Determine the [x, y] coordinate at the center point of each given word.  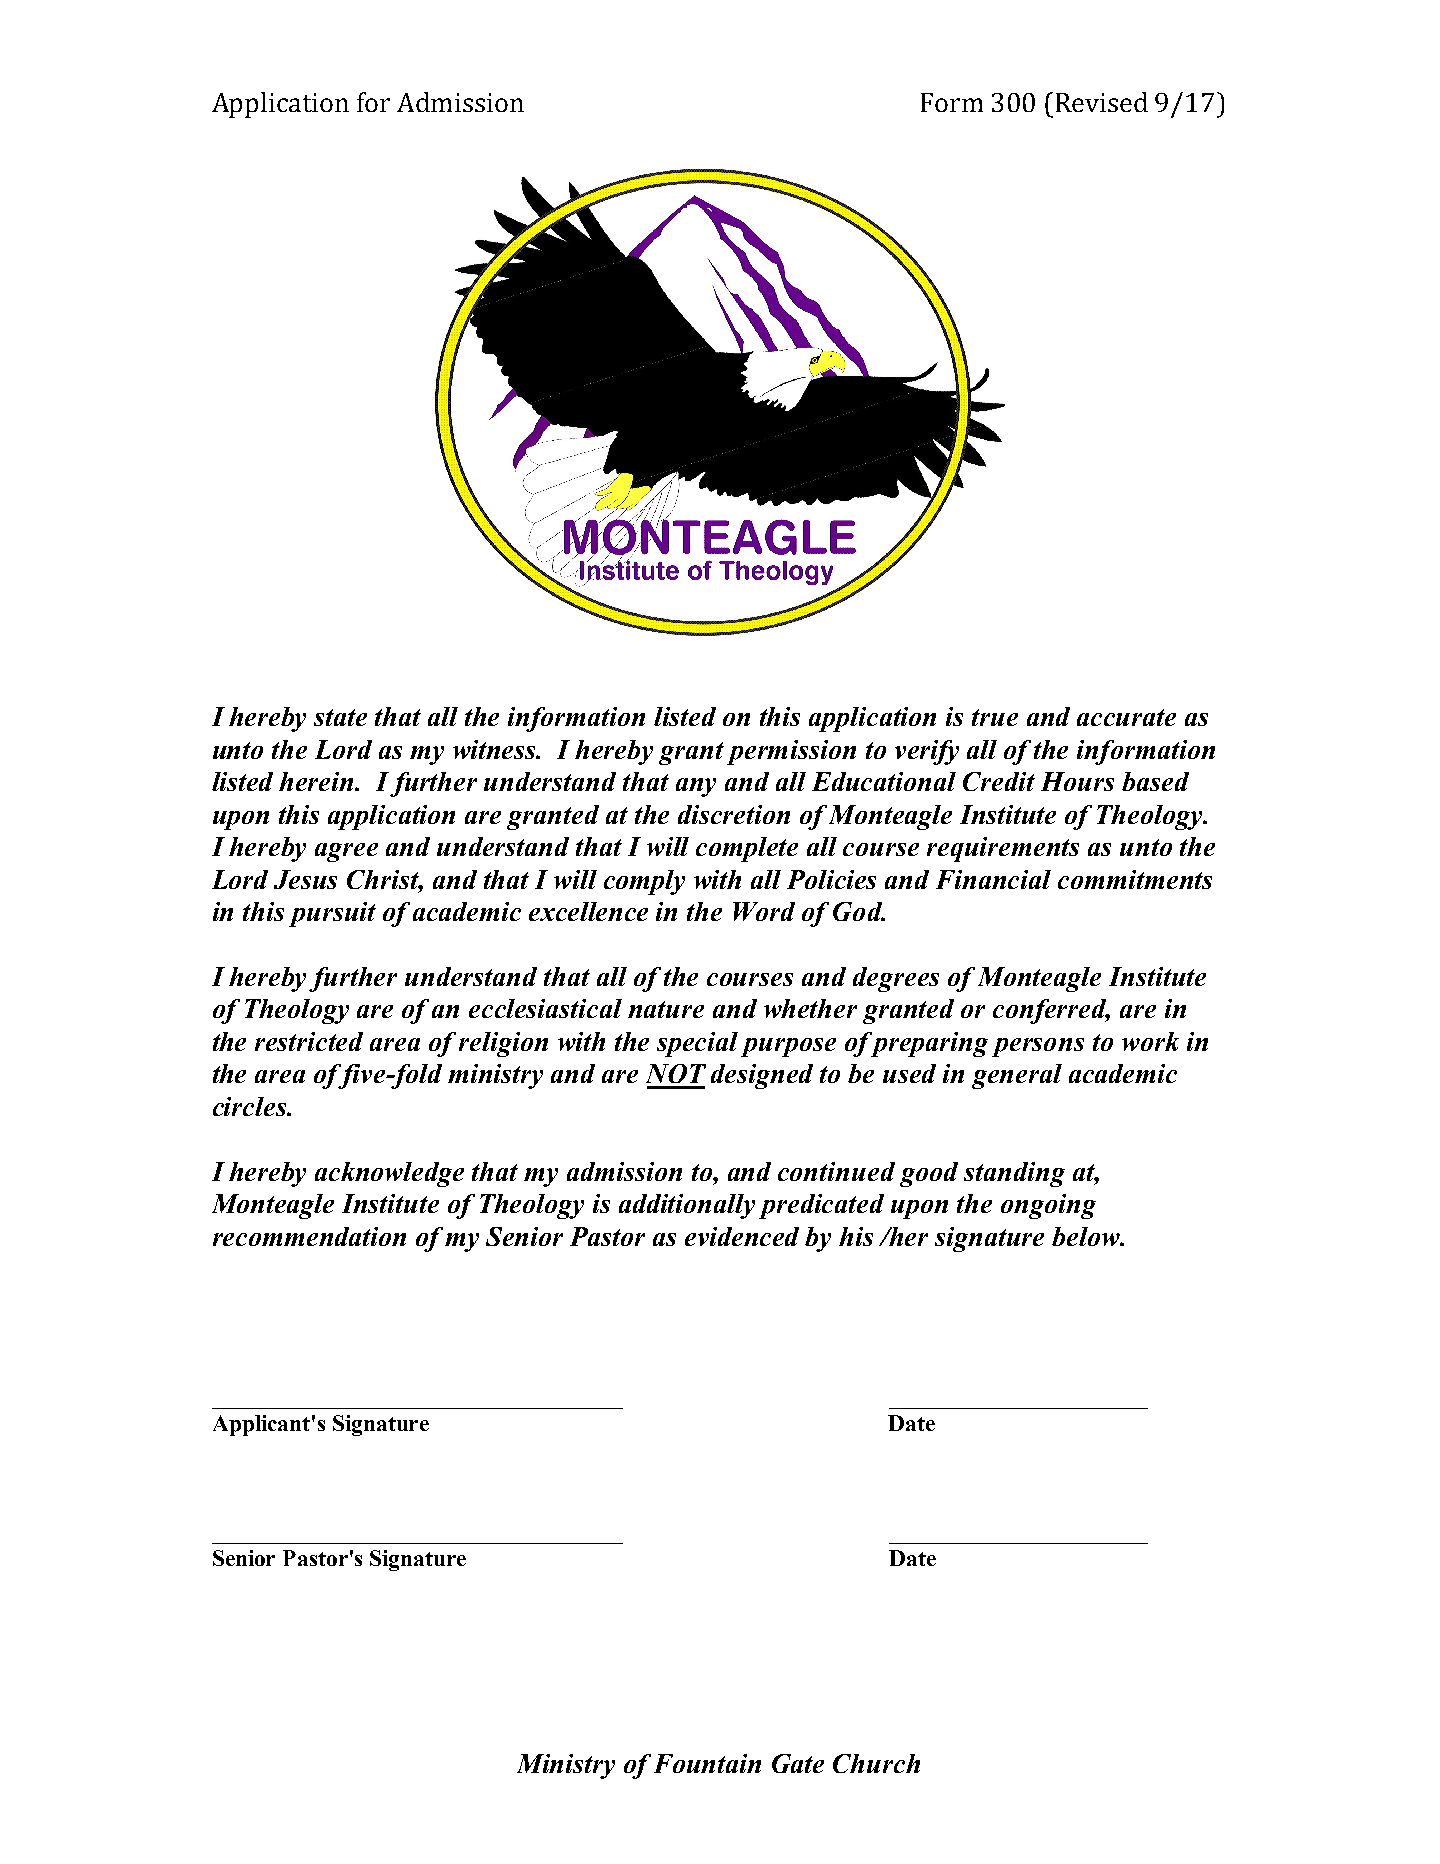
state [340, 717]
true [995, 717]
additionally [687, 1206]
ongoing [1048, 1206]
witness [496, 749]
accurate [1126, 717]
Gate [798, 1763]
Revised [1102, 102]
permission [791, 752]
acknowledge [389, 1174]
